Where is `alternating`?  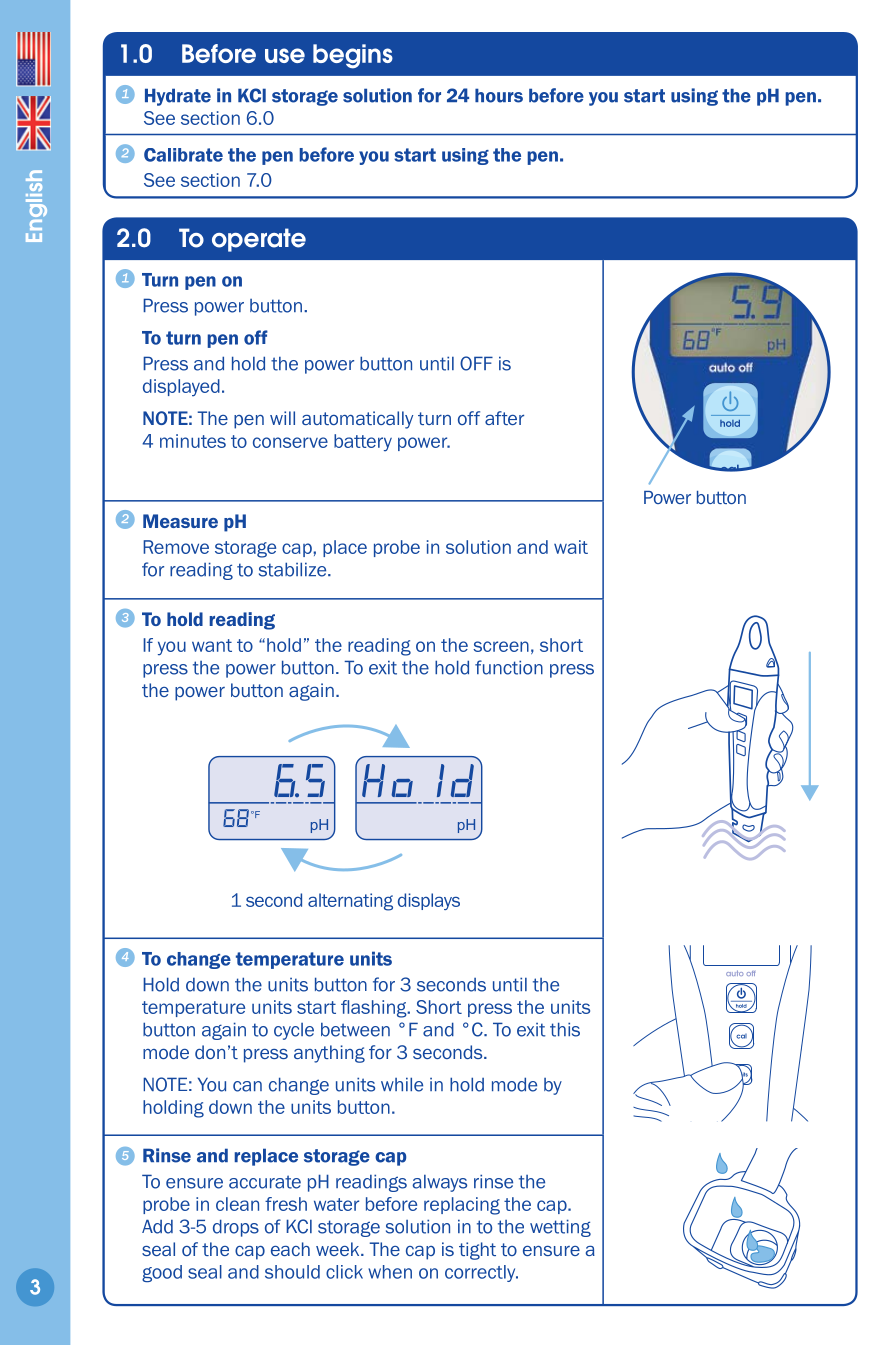 alternating is located at coordinates (350, 902).
